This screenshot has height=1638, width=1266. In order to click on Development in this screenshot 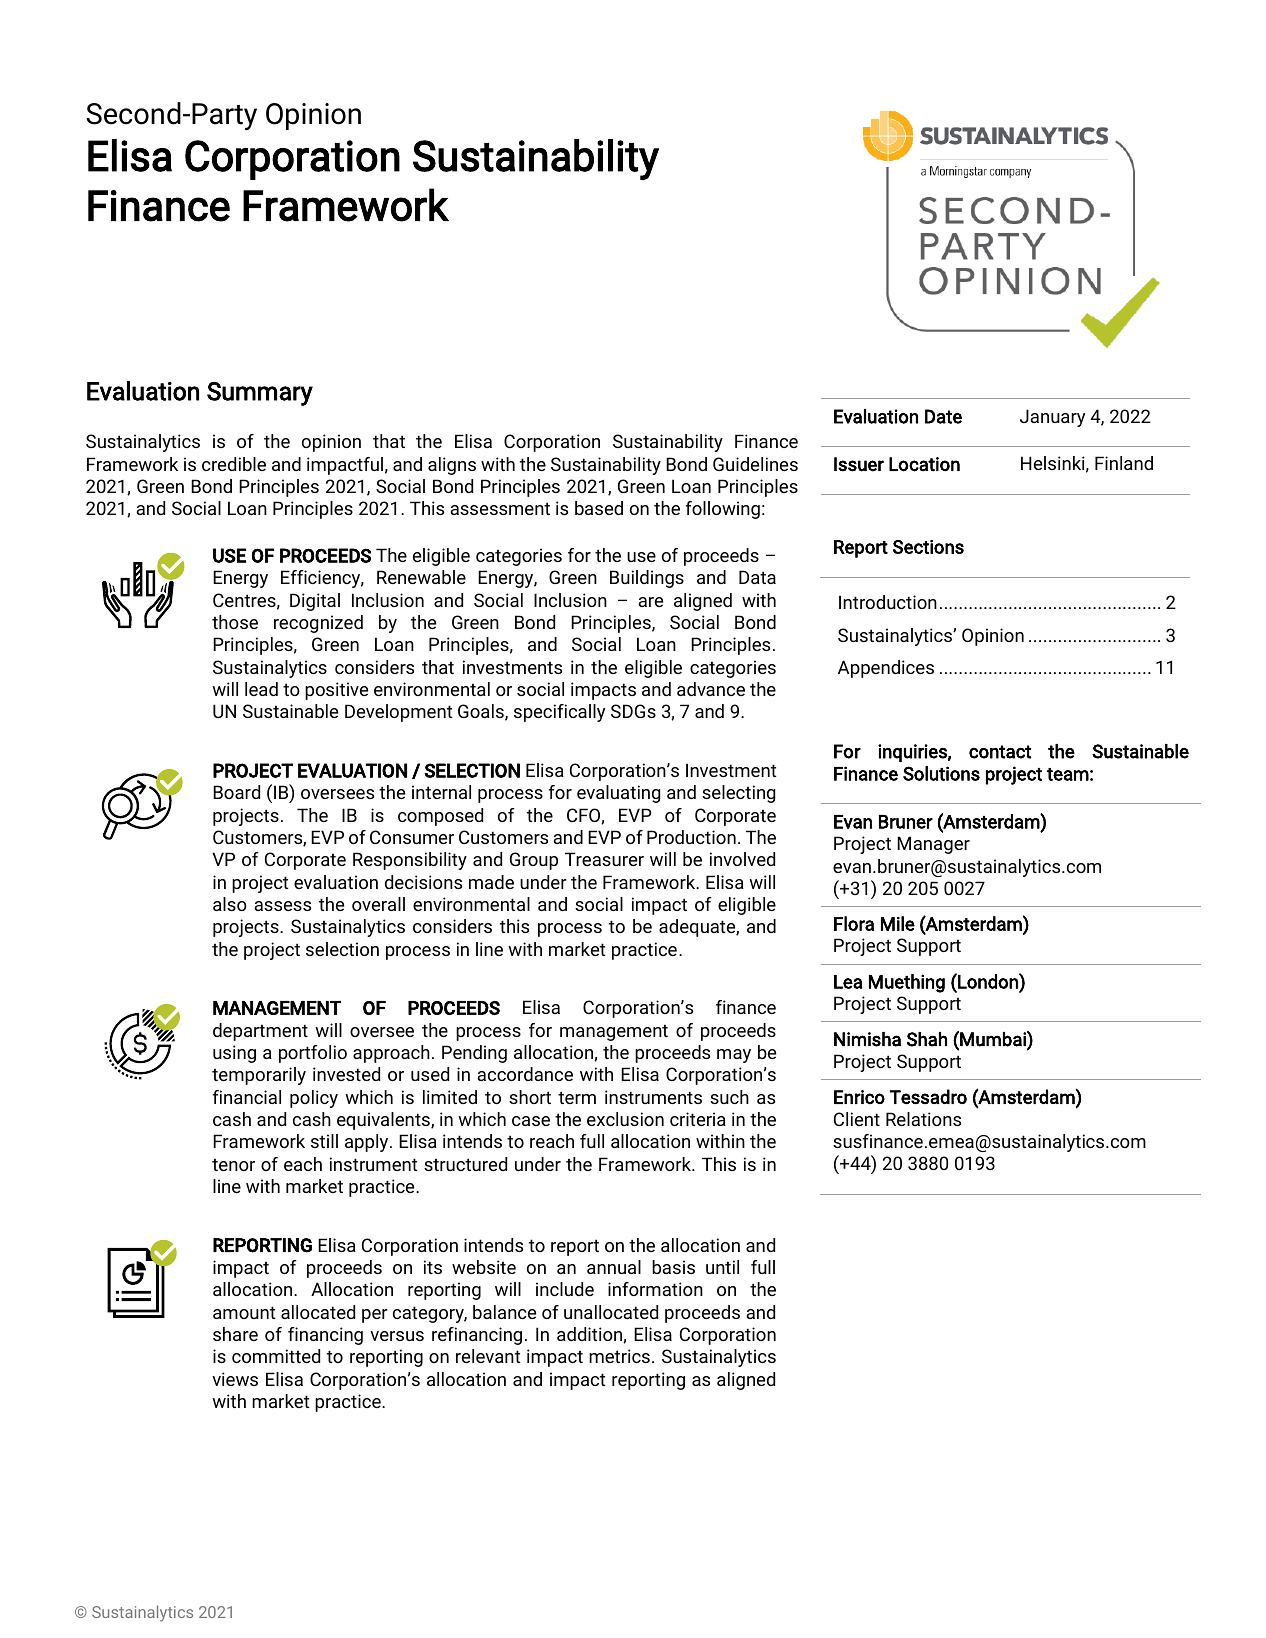, I will do `click(398, 713)`.
